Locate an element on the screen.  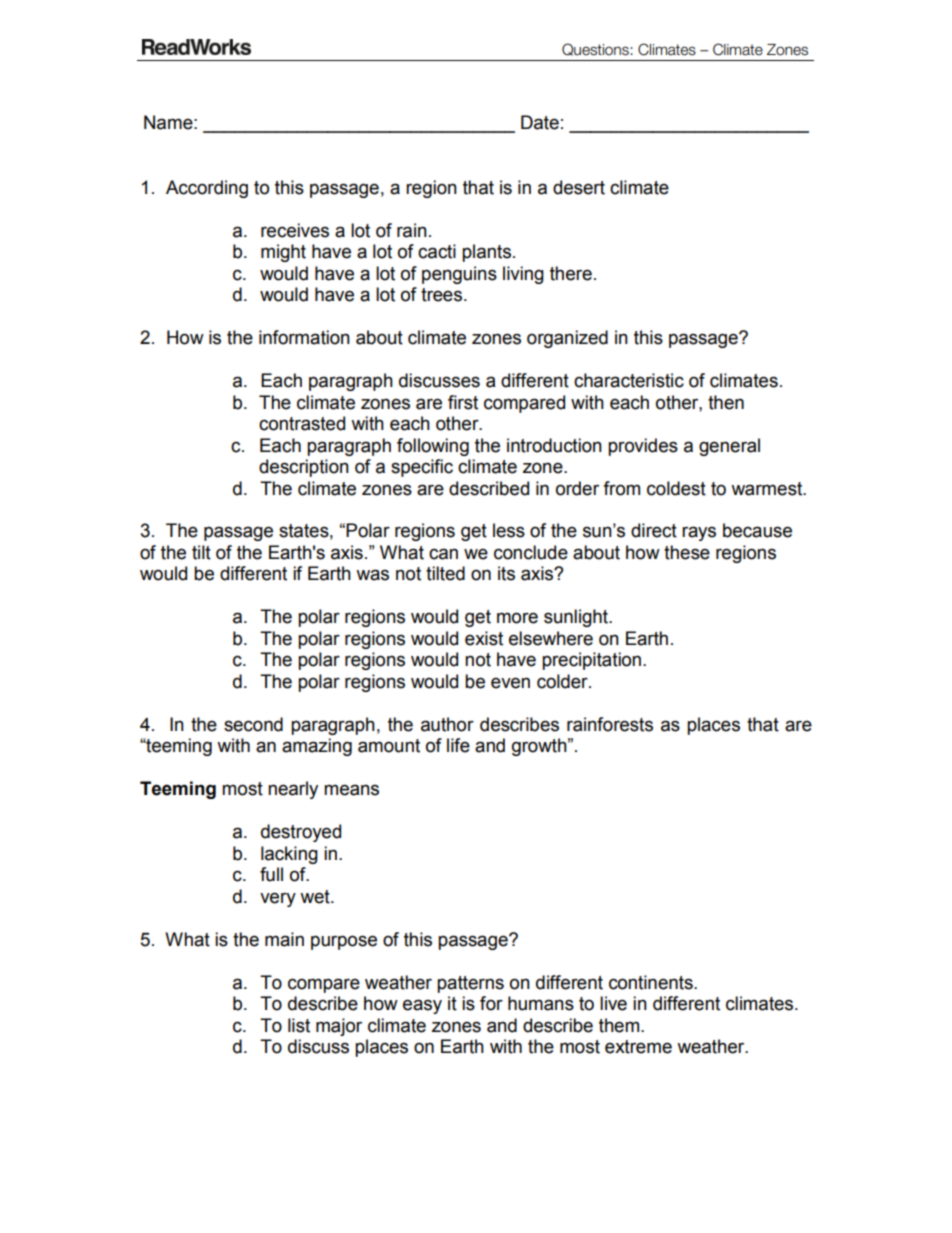
these is located at coordinates (687, 552).
